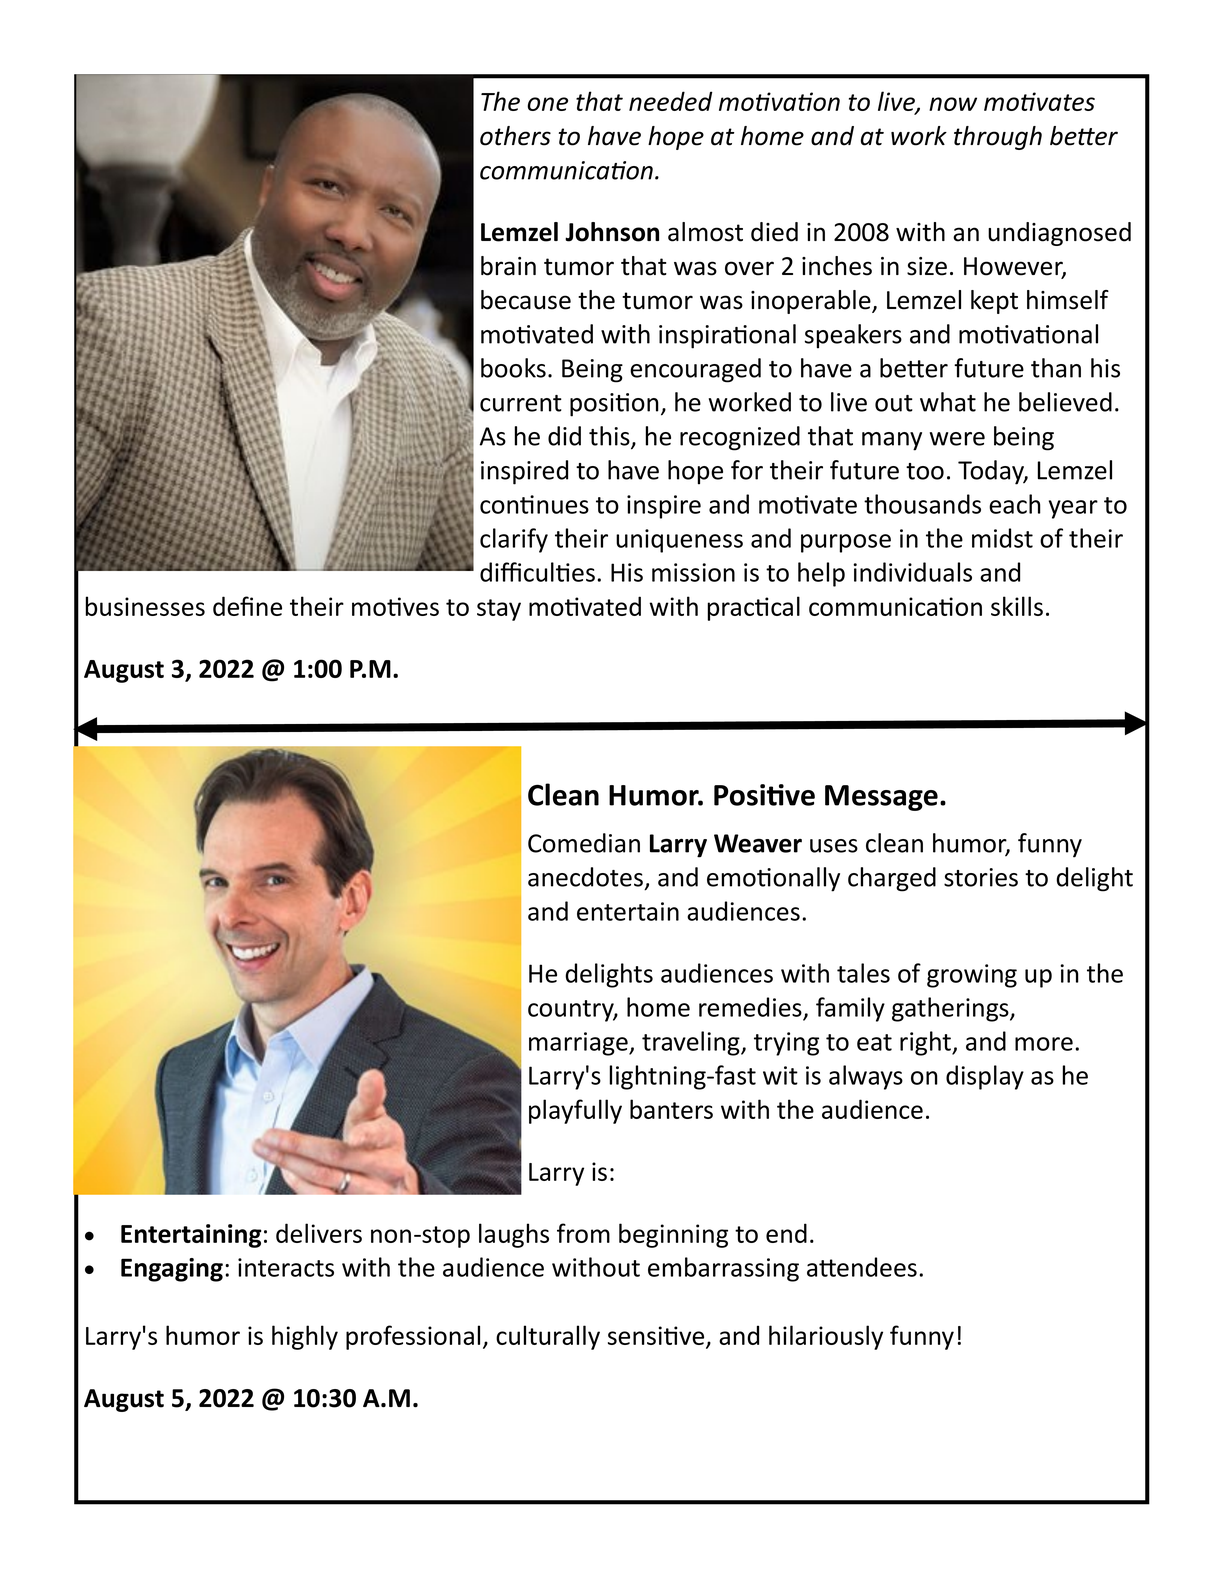 The image size is (1219, 1578). Describe the element at coordinates (286, 1267) in the image. I see `interacts` at that location.
